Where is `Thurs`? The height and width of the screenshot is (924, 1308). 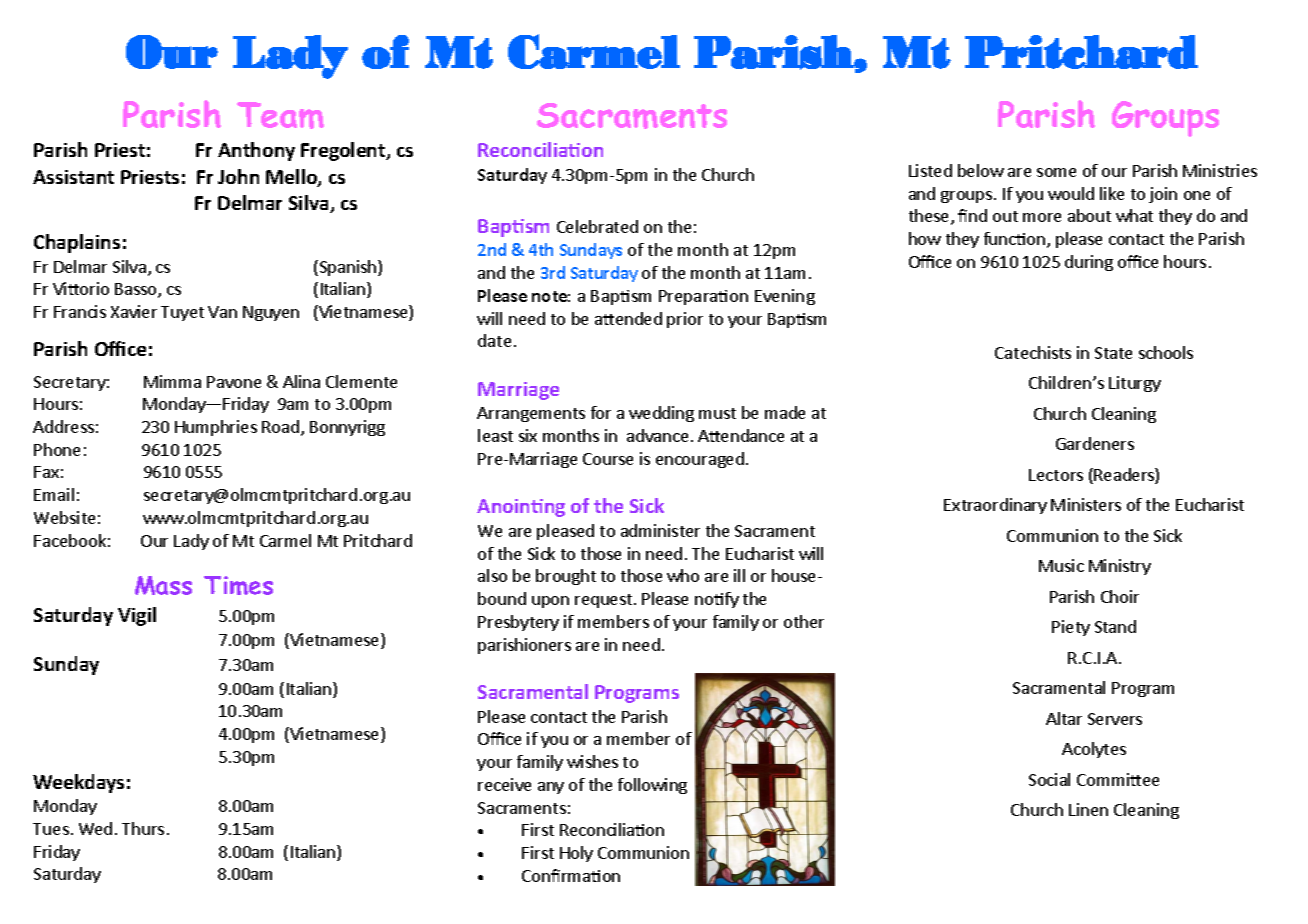
Thurs is located at coordinates (143, 828).
